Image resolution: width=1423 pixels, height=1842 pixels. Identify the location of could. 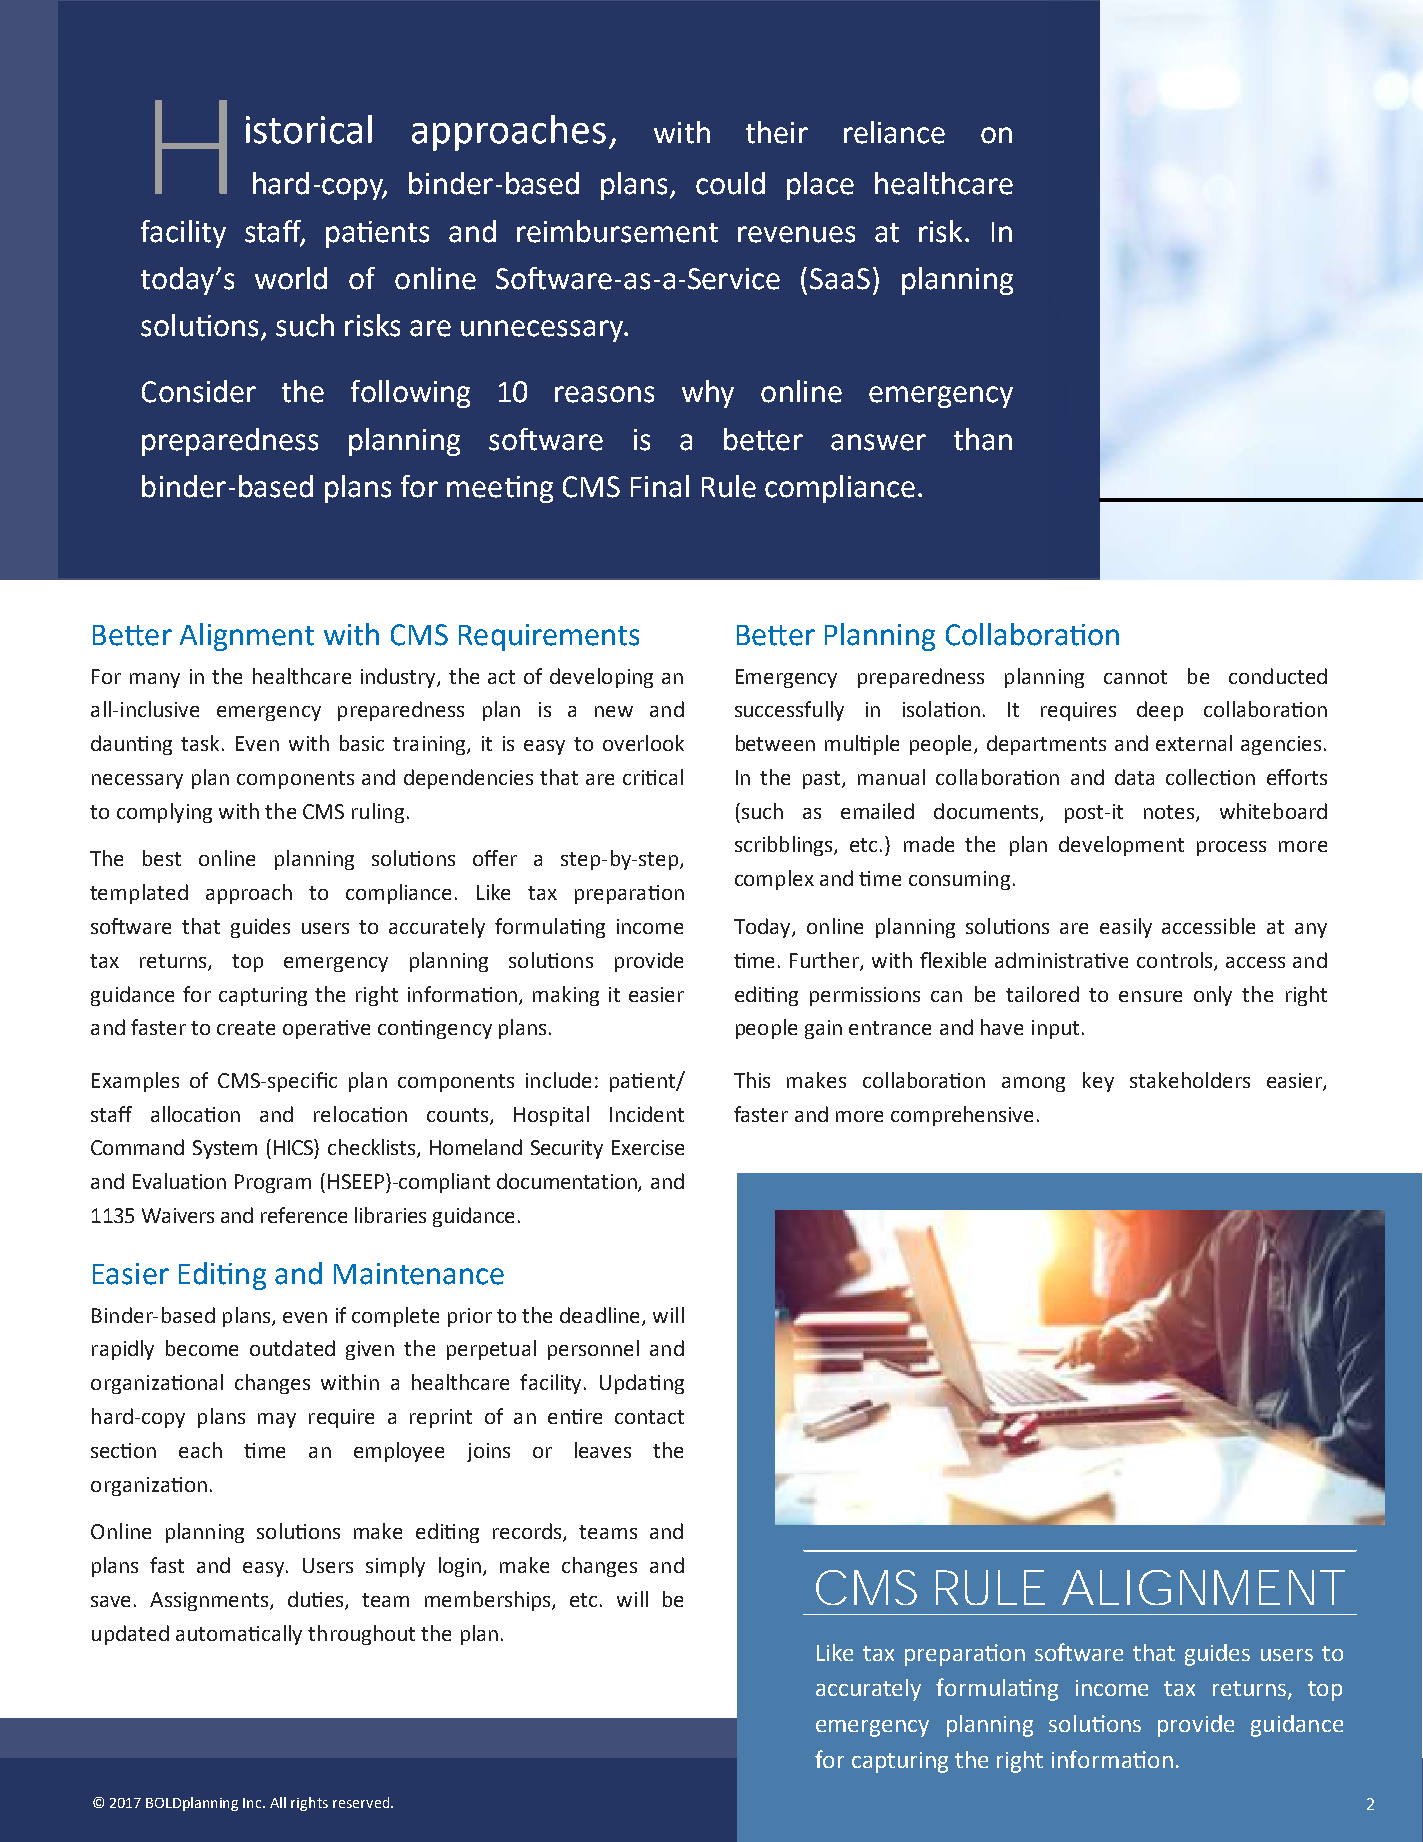
(730, 183).
